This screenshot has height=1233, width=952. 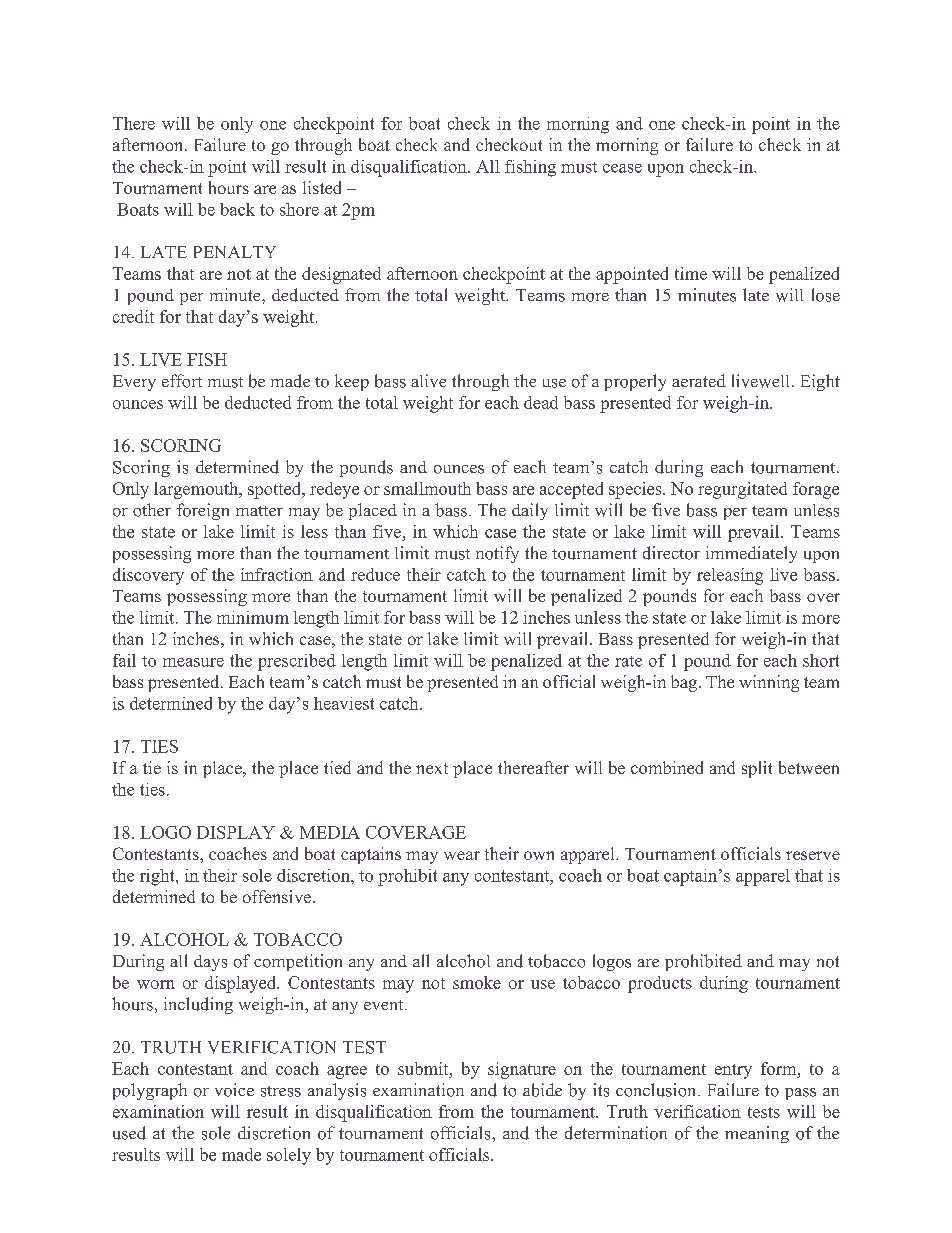 What do you see at coordinates (635, 382) in the screenshot?
I see `properly` at bounding box center [635, 382].
